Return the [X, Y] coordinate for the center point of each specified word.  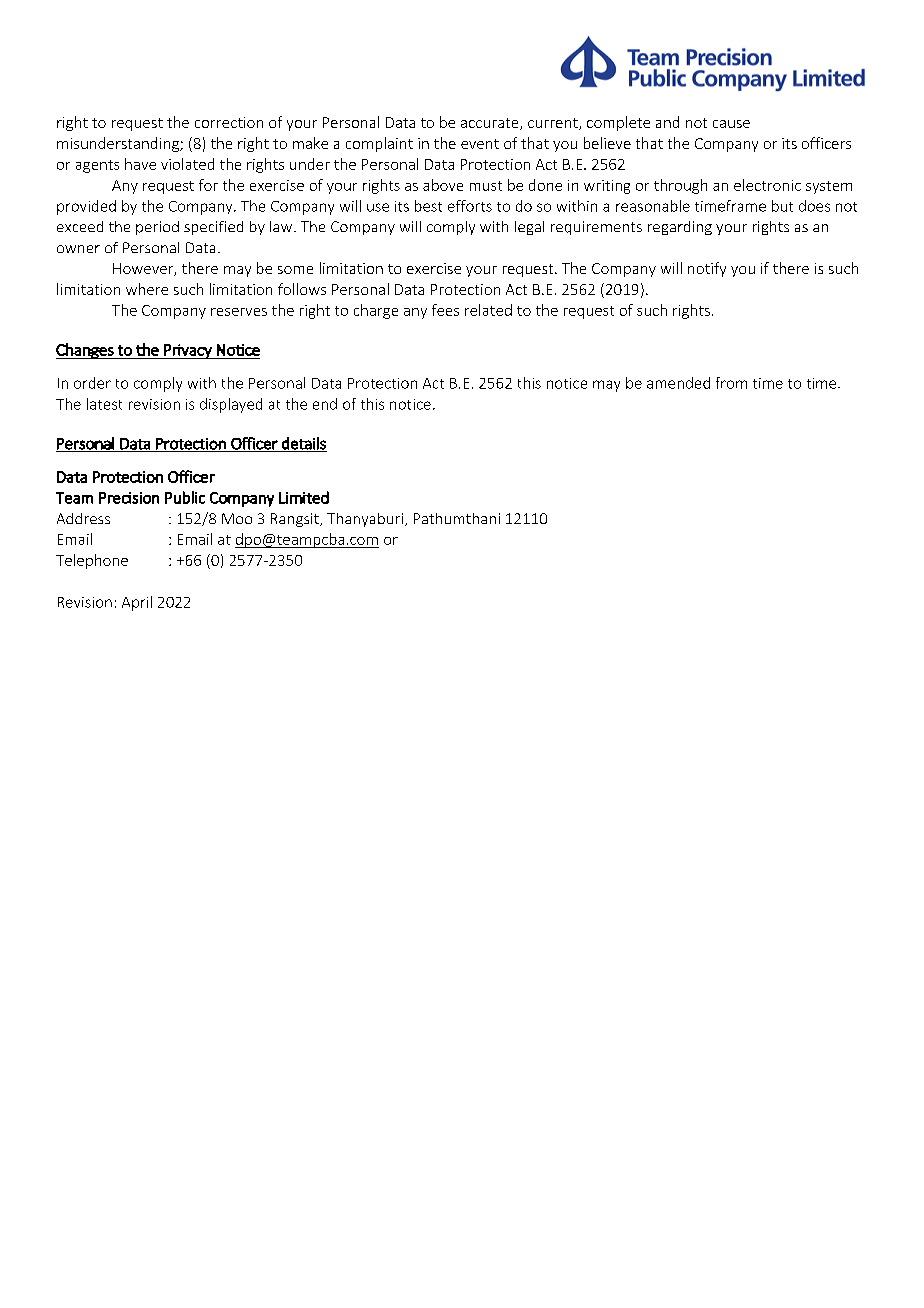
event [480, 144]
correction [229, 122]
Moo [237, 518]
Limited [304, 497]
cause [731, 124]
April [137, 603]
